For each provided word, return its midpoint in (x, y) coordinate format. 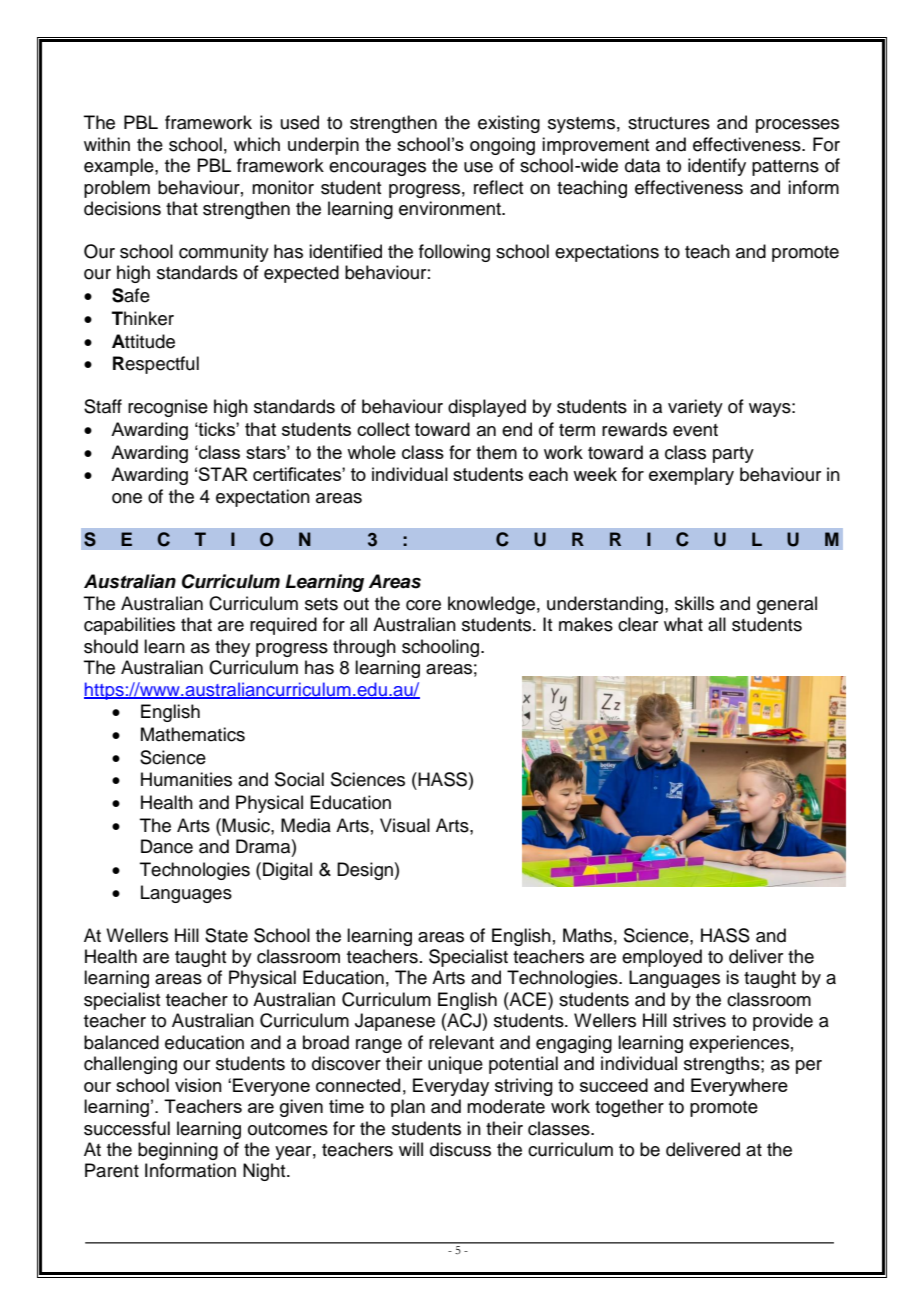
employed (662, 958)
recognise (168, 408)
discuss (460, 1149)
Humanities (186, 779)
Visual (405, 825)
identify (717, 167)
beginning (178, 1151)
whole (371, 452)
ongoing (502, 146)
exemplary (691, 476)
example (120, 167)
